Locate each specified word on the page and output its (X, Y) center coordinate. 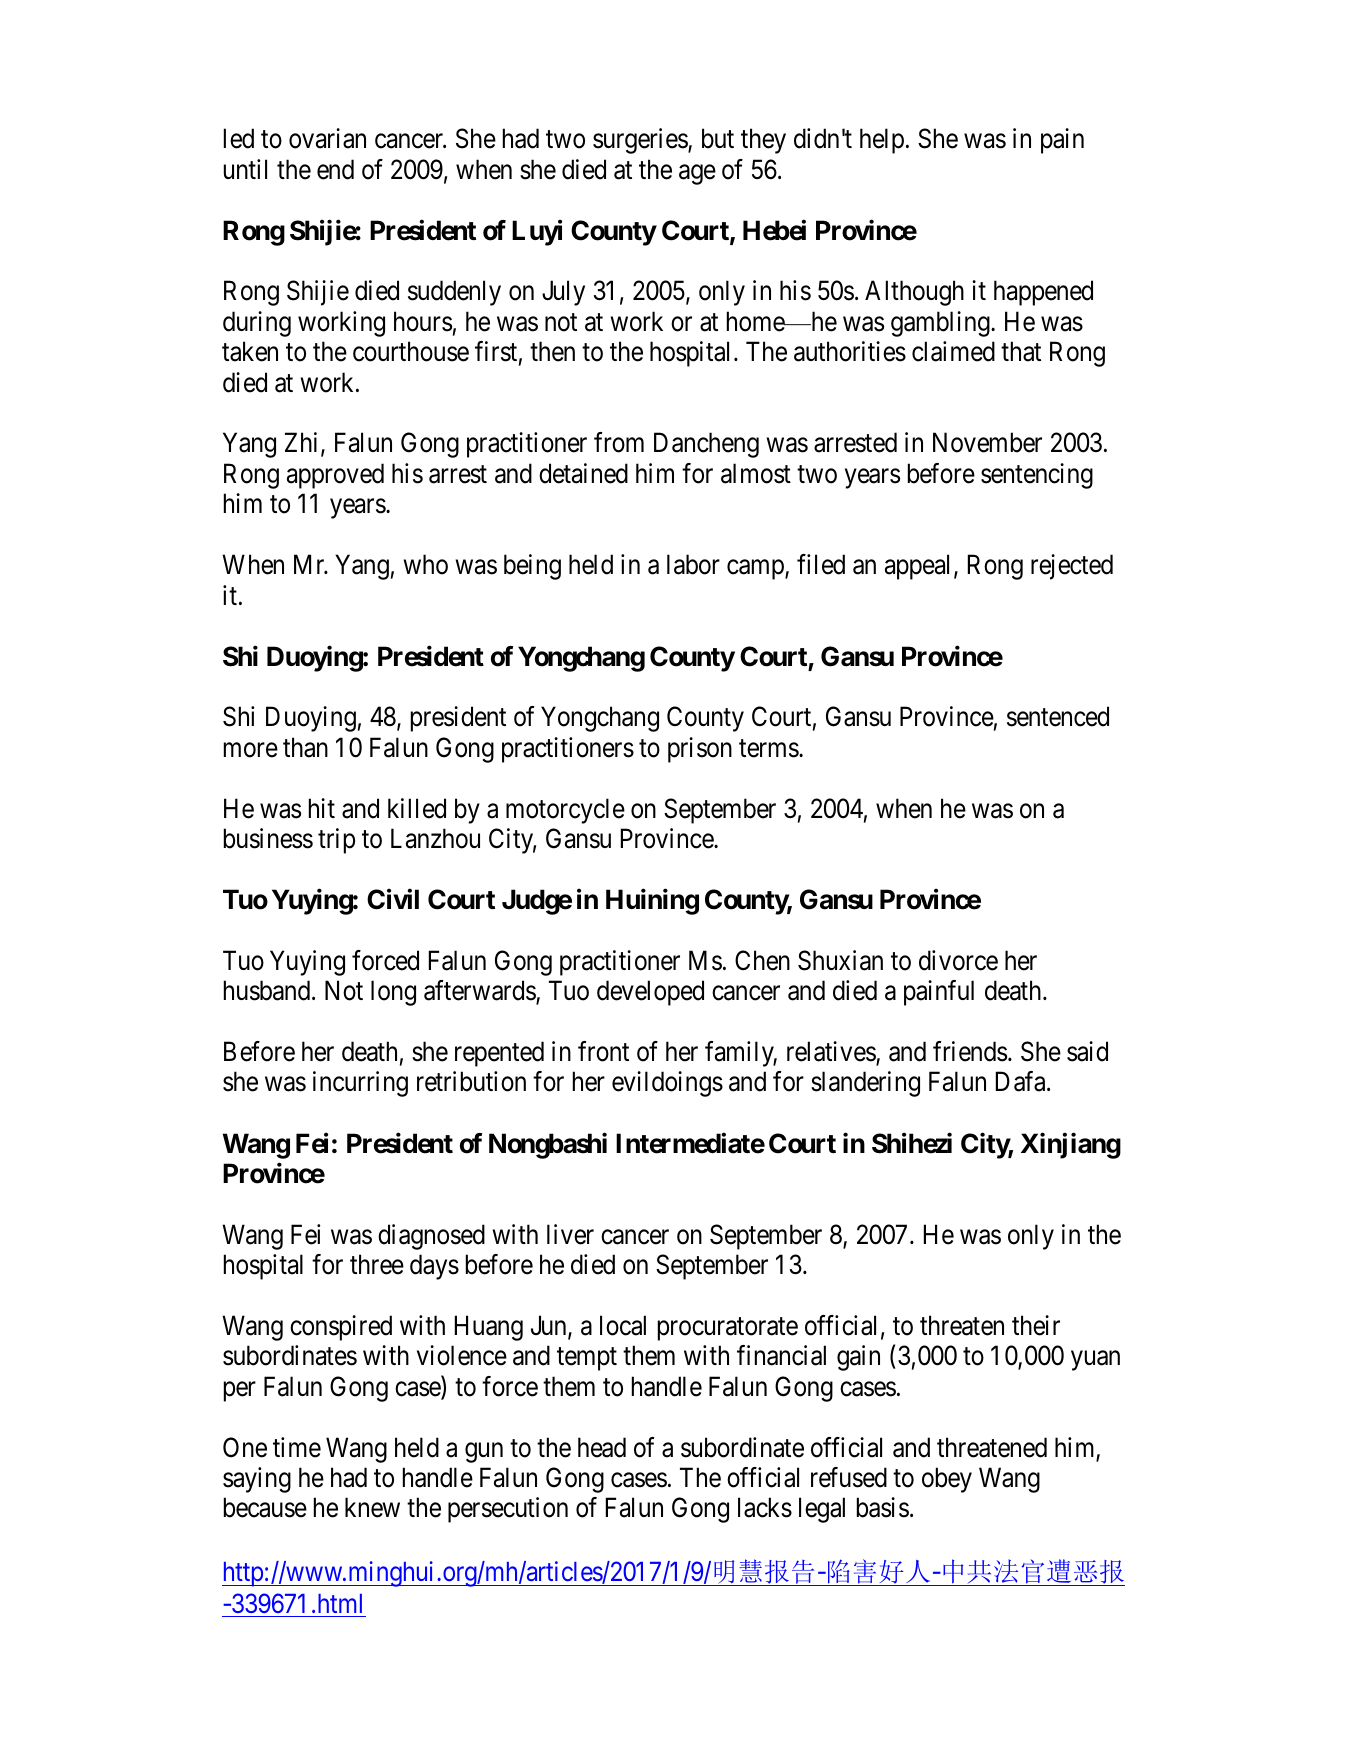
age (697, 175)
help (882, 141)
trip (336, 841)
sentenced (1058, 716)
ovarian (327, 138)
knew (372, 1507)
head (602, 1447)
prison (700, 750)
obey (947, 1480)
